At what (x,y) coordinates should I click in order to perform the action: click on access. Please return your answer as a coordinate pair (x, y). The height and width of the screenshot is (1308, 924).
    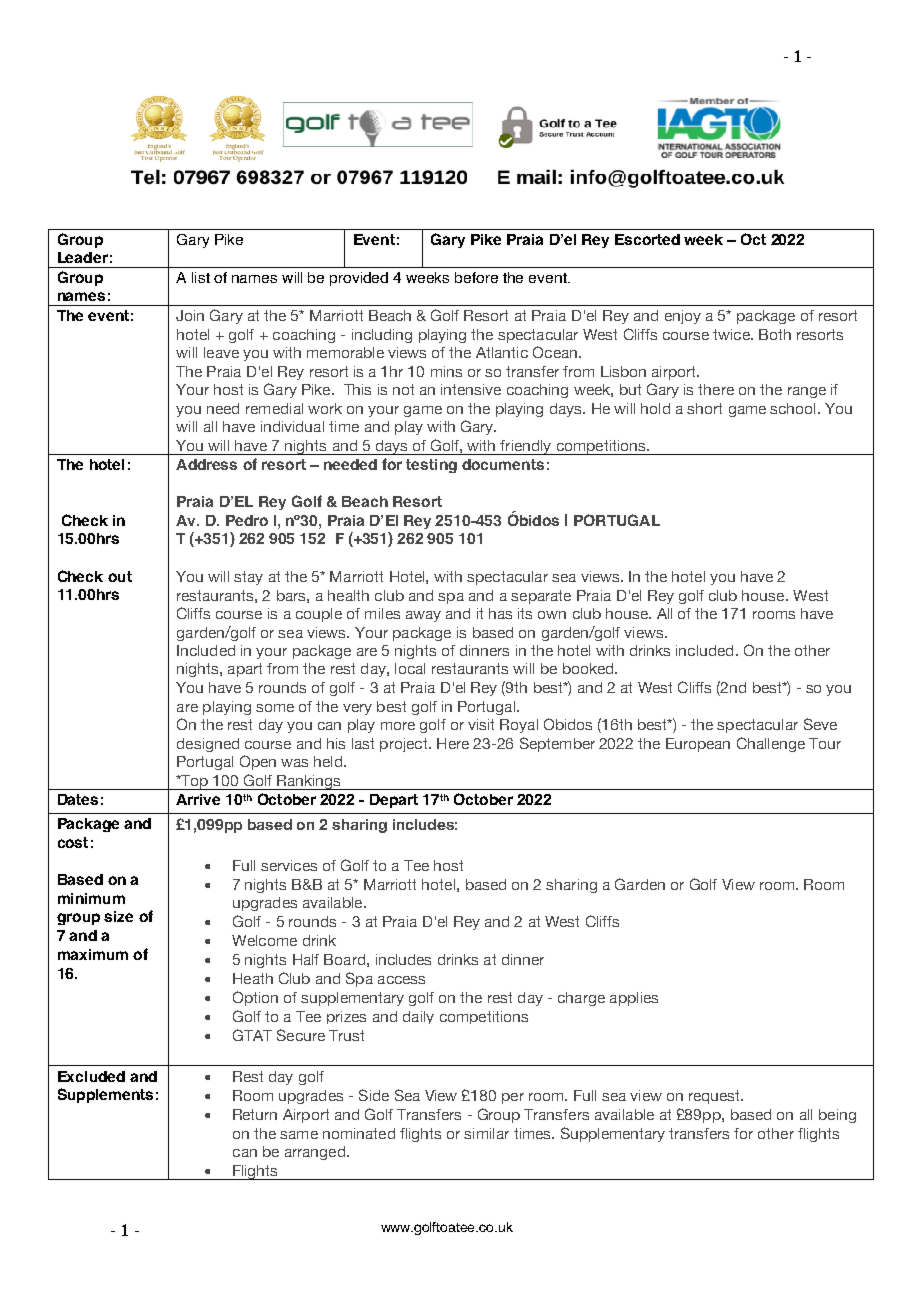
    Looking at the image, I should click on (401, 980).
